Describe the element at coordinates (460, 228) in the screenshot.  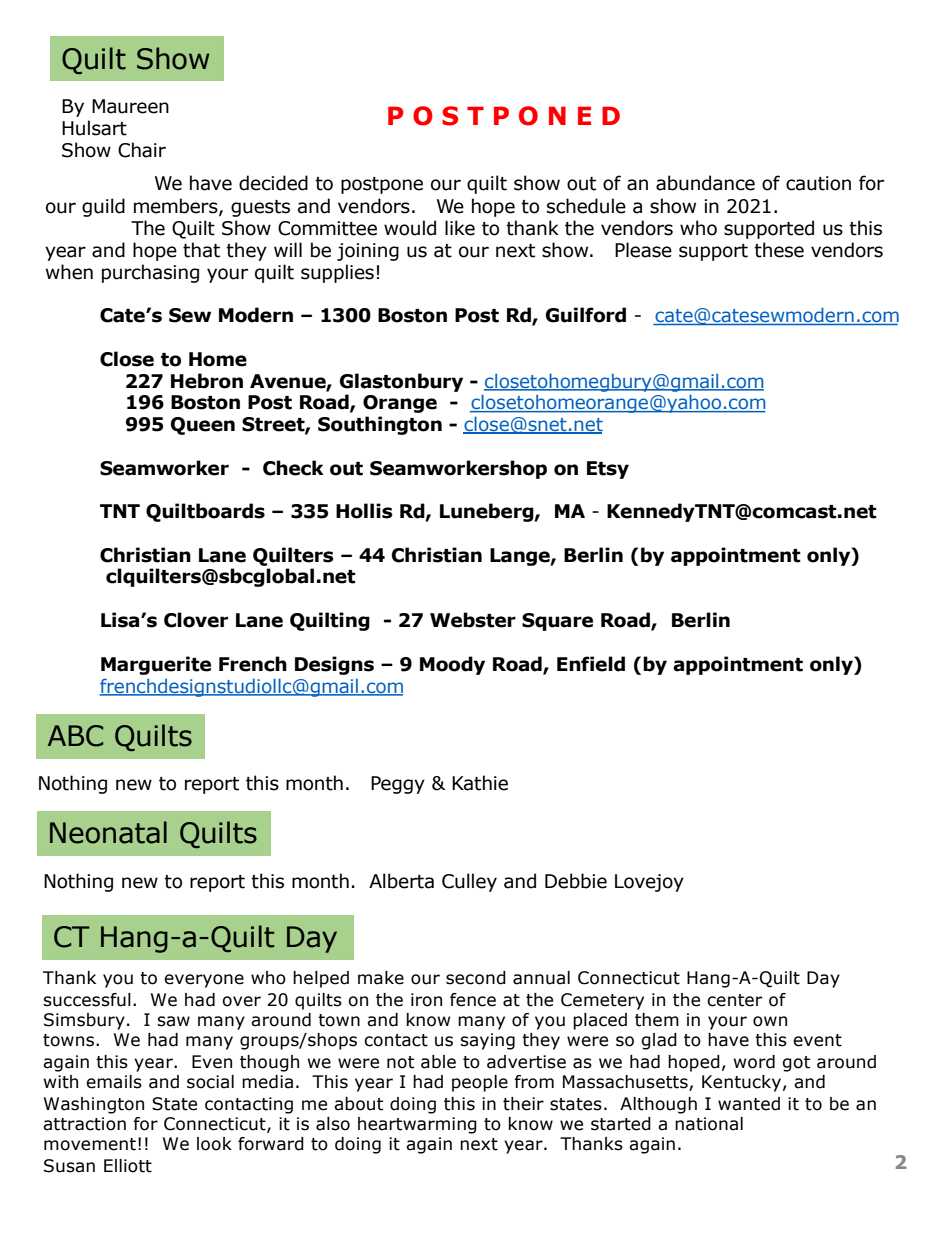
I see `like` at that location.
